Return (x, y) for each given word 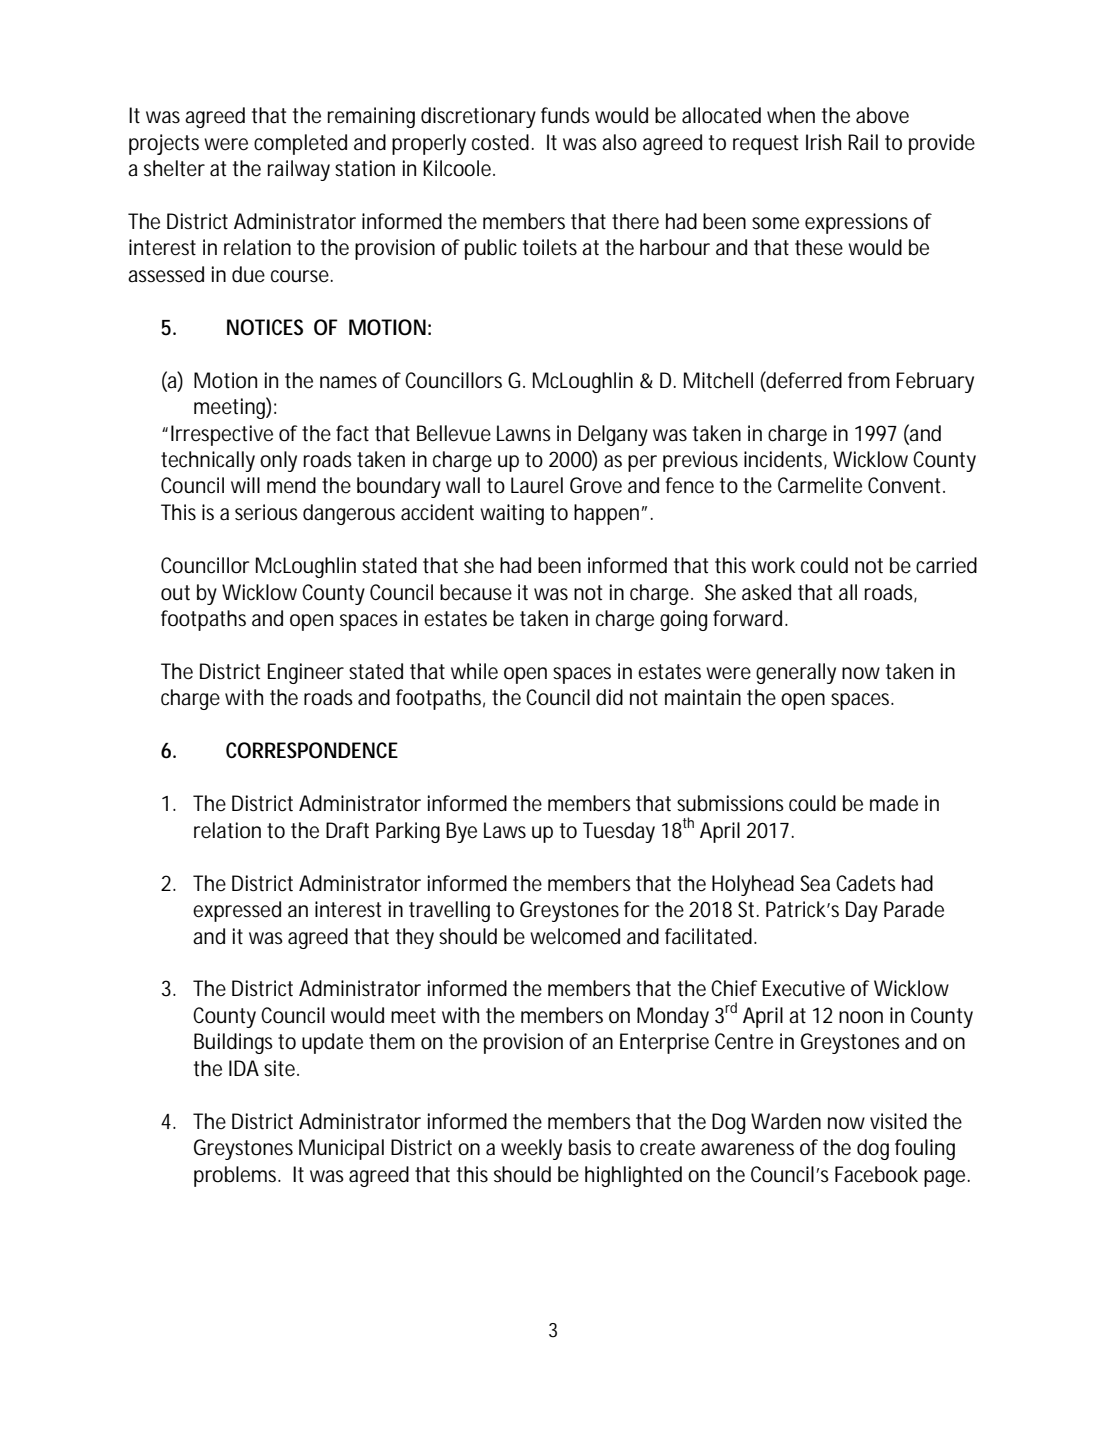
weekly (531, 1149)
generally (796, 673)
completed (300, 144)
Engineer (306, 673)
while (474, 671)
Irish (823, 142)
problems (237, 1176)
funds (565, 115)
